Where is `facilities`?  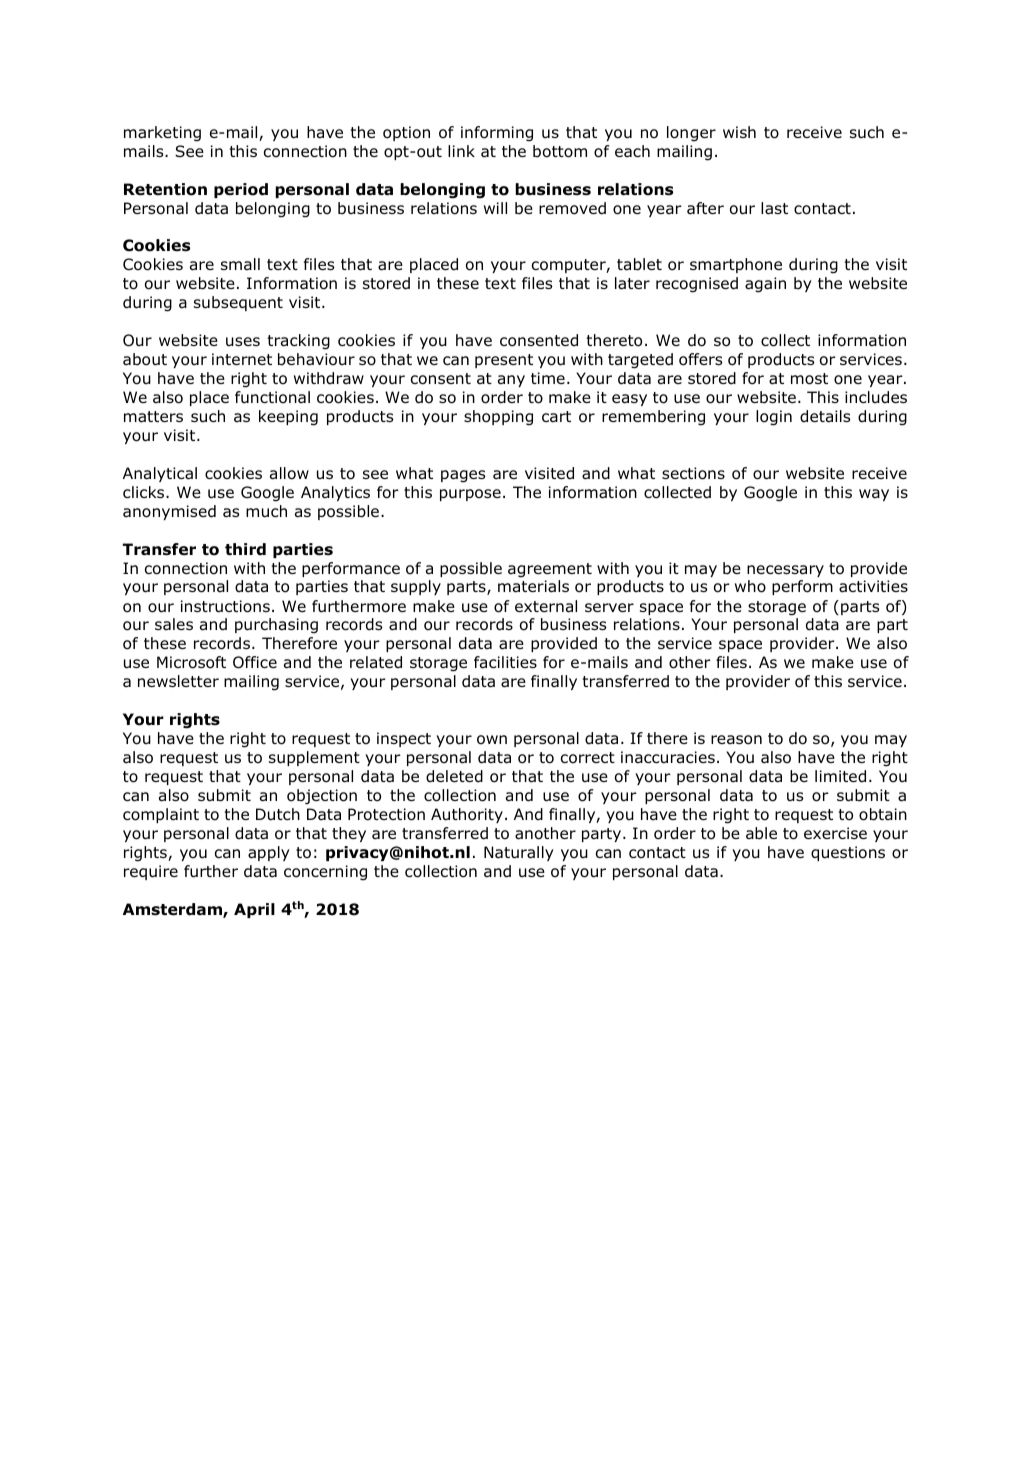
facilities is located at coordinates (505, 662).
